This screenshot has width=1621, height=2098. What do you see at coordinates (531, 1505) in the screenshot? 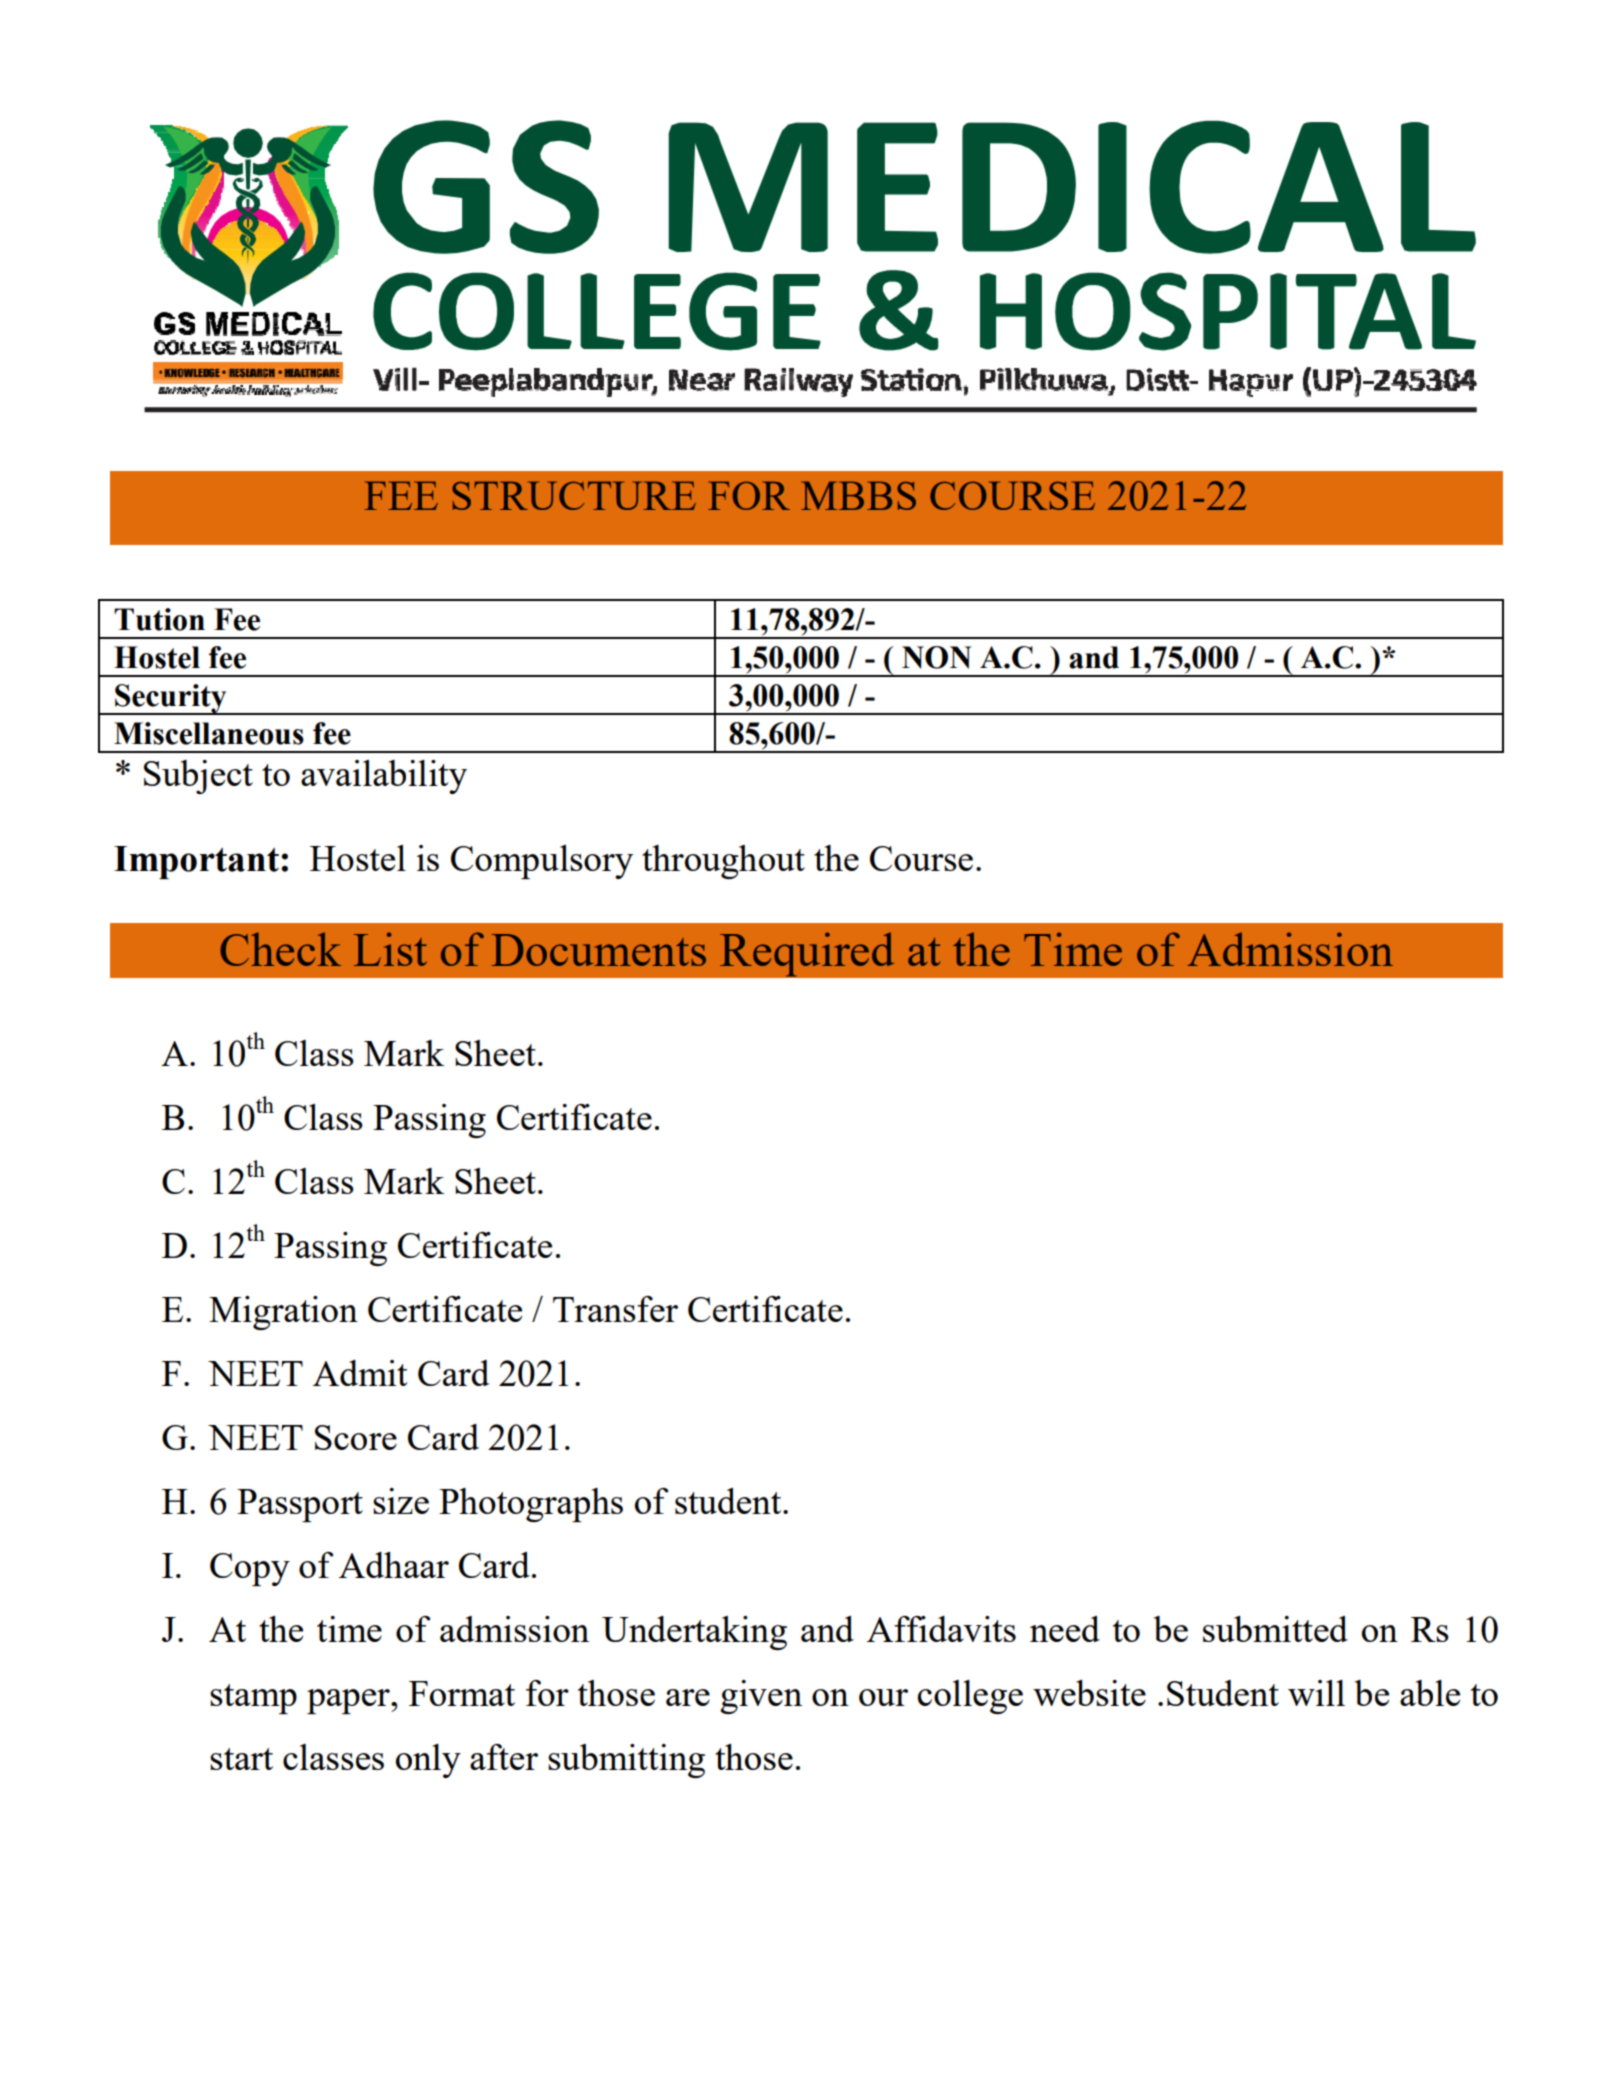
I see `Photographs` at bounding box center [531, 1505].
